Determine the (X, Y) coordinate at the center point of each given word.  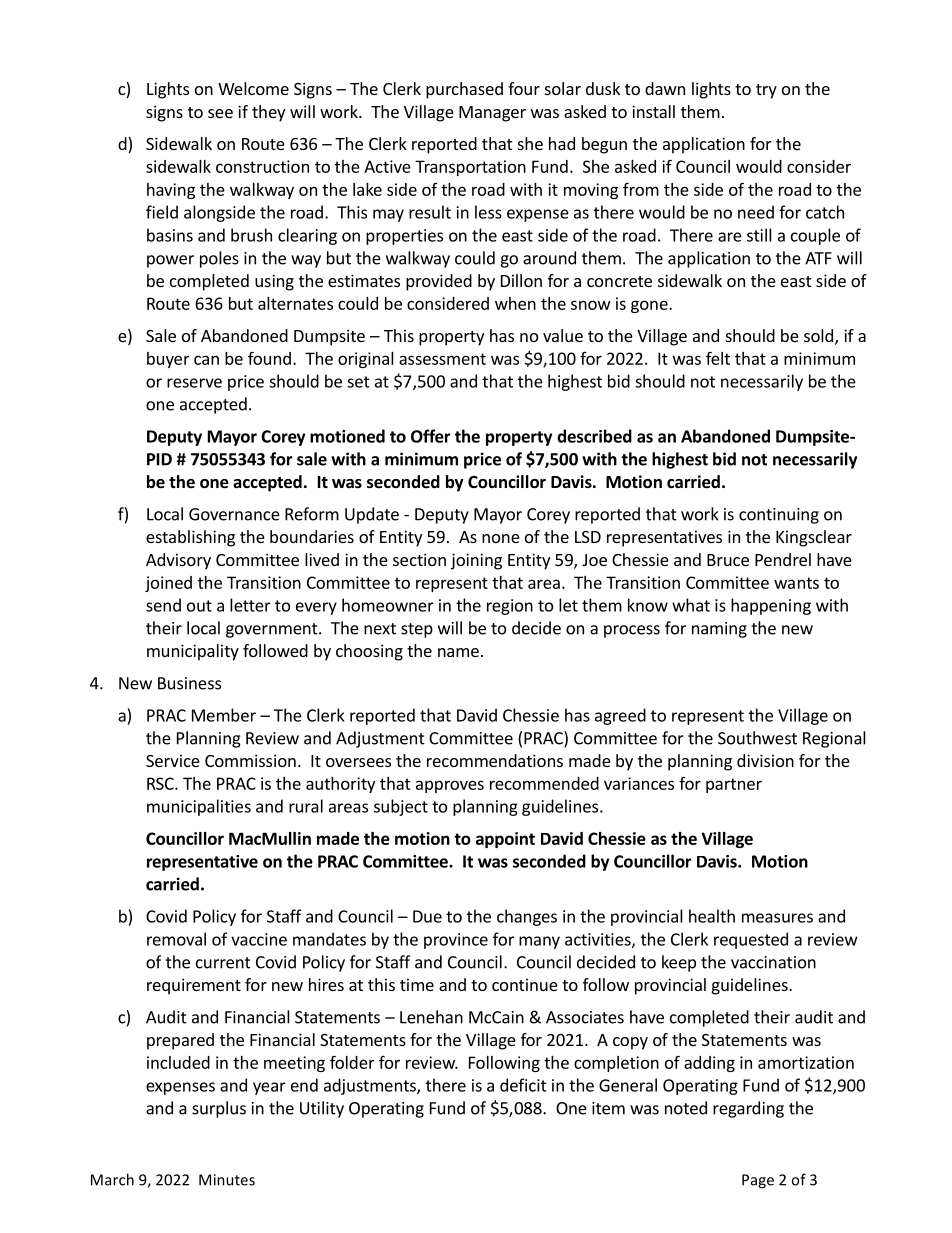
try (766, 91)
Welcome (253, 88)
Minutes (227, 1180)
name (458, 652)
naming (719, 630)
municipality (193, 652)
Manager (492, 114)
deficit (523, 1085)
